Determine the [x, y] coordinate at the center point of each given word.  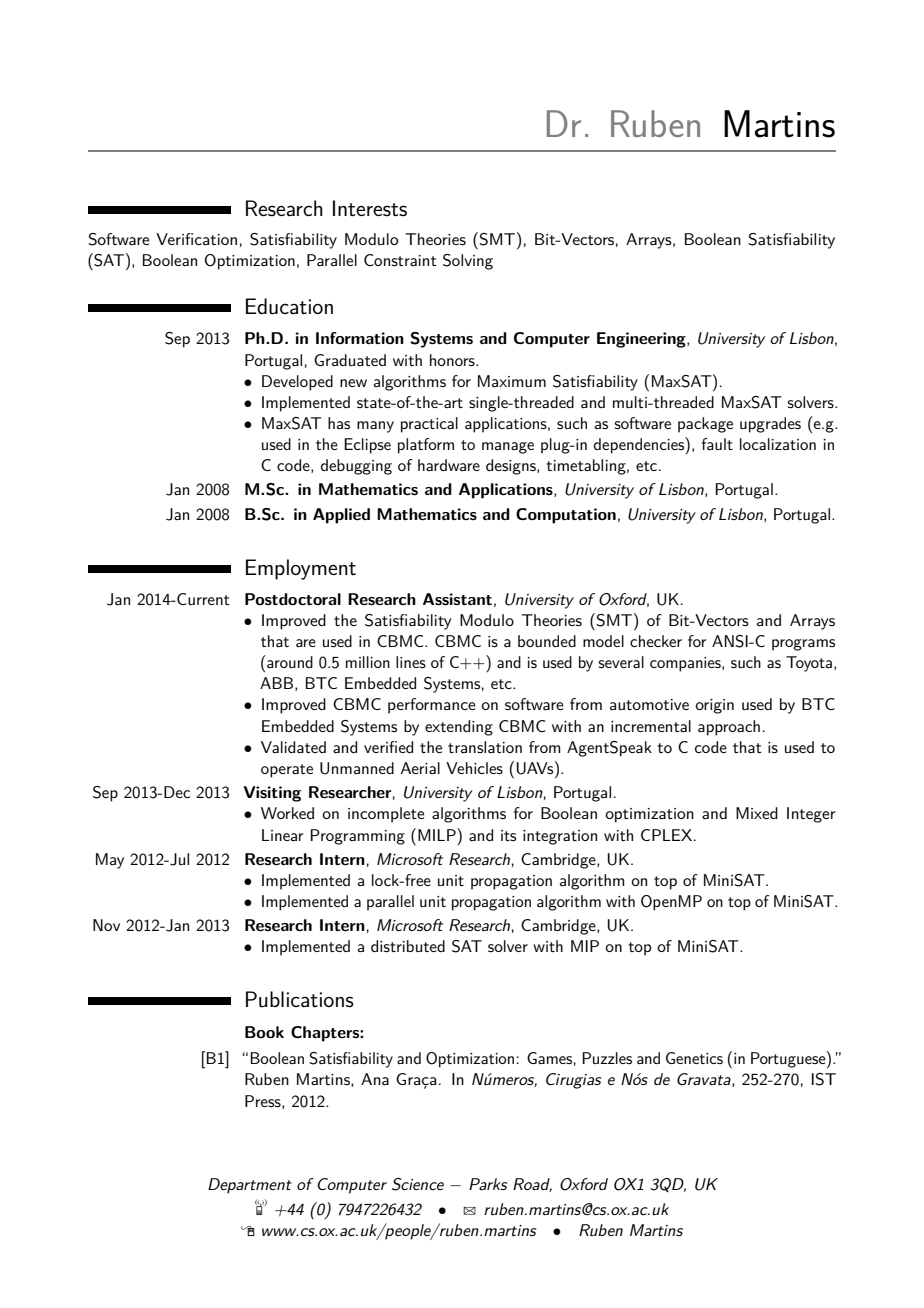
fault [717, 444]
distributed [408, 946]
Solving [468, 262]
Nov [106, 925]
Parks [488, 1184]
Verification [196, 239]
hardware [449, 465]
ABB [278, 684]
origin [714, 706]
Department [250, 1186]
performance [432, 706]
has [339, 423]
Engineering [642, 340]
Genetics [694, 1058]
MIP [585, 946]
